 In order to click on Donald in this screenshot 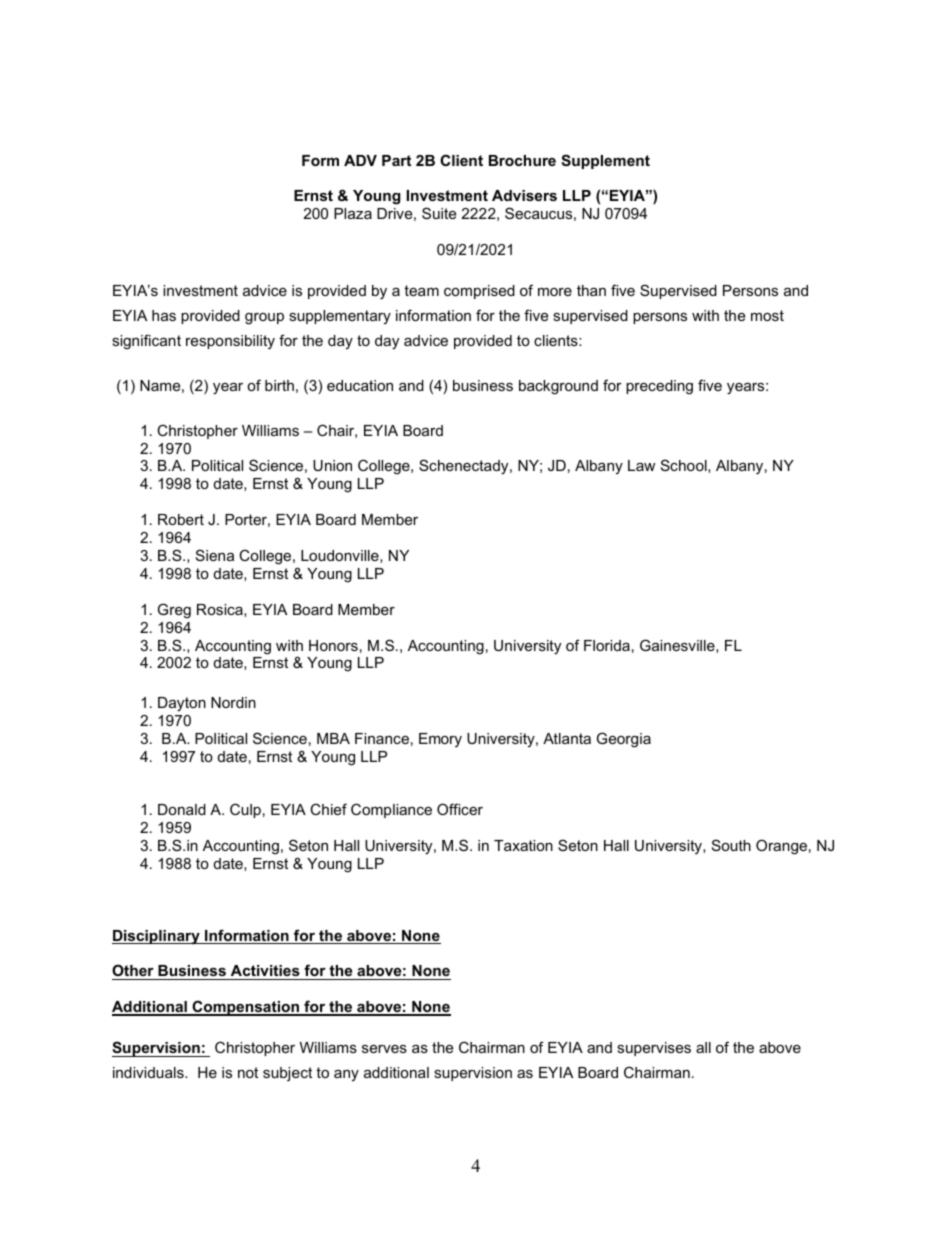, I will do `click(182, 809)`.
